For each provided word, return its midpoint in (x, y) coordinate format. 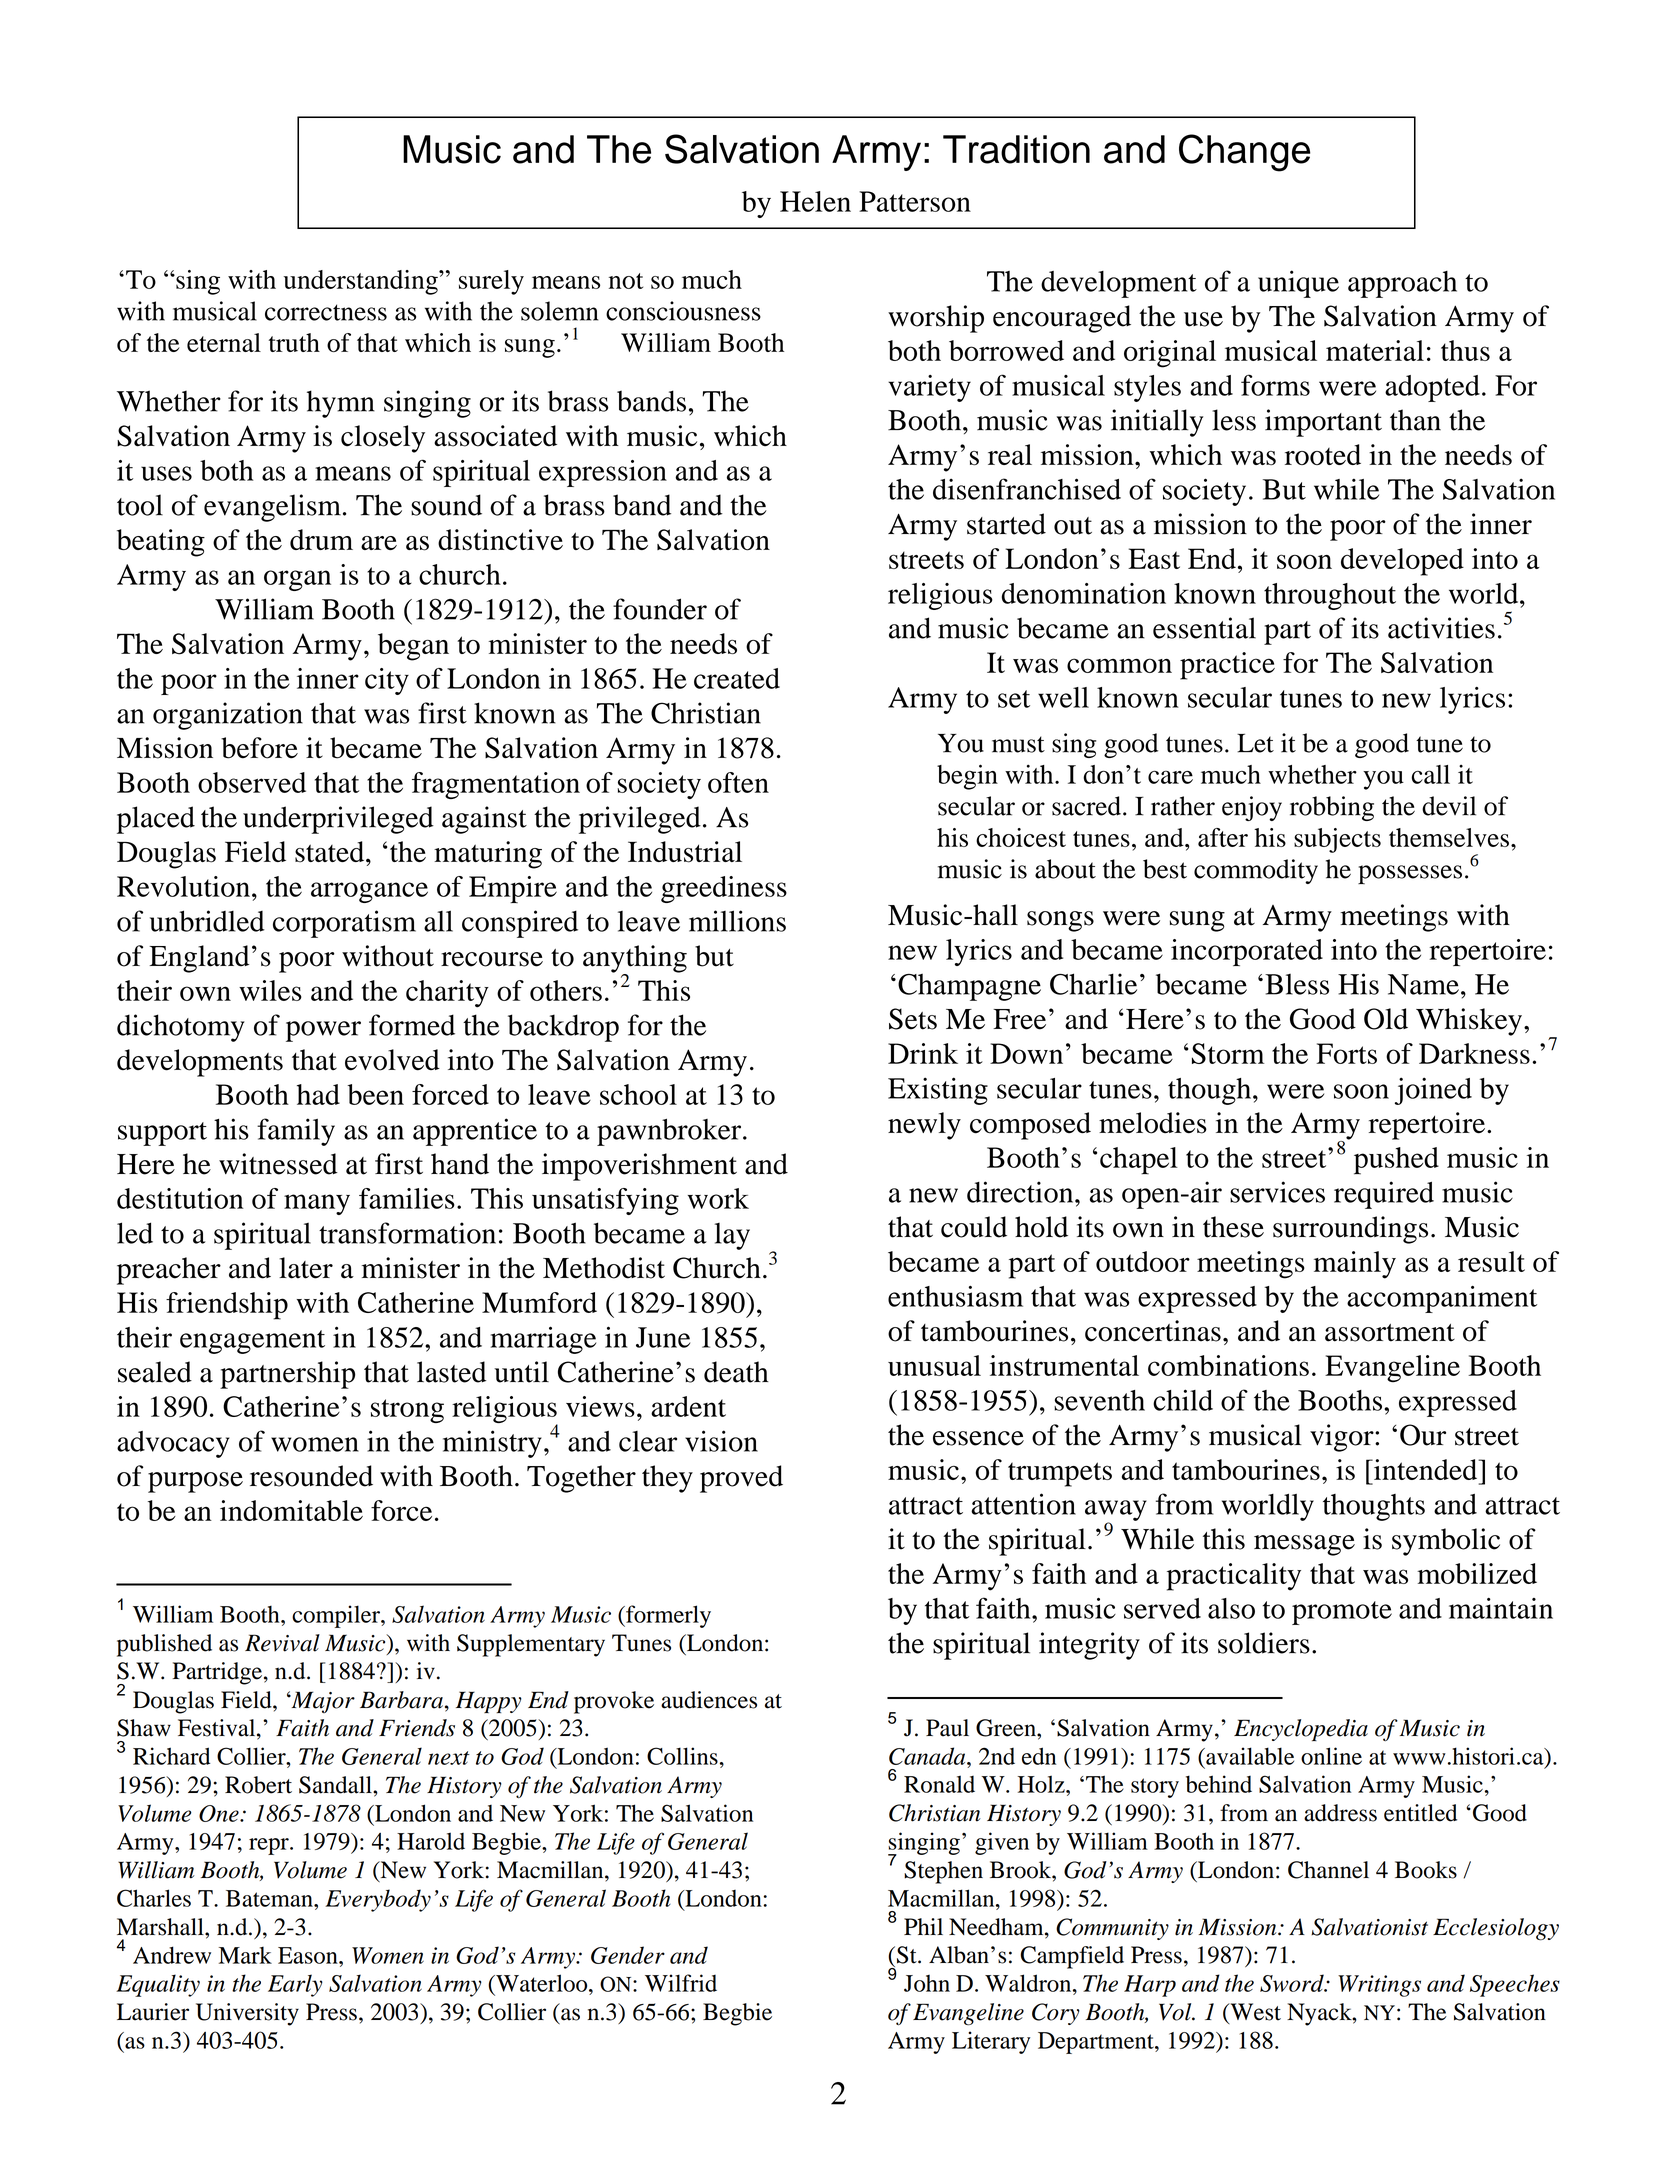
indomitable (291, 1510)
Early (295, 1985)
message (1304, 1545)
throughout (1330, 596)
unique (1298, 284)
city (387, 681)
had (318, 1094)
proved (741, 1479)
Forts (1346, 1053)
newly (924, 1126)
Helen (815, 201)
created (737, 678)
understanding (362, 282)
